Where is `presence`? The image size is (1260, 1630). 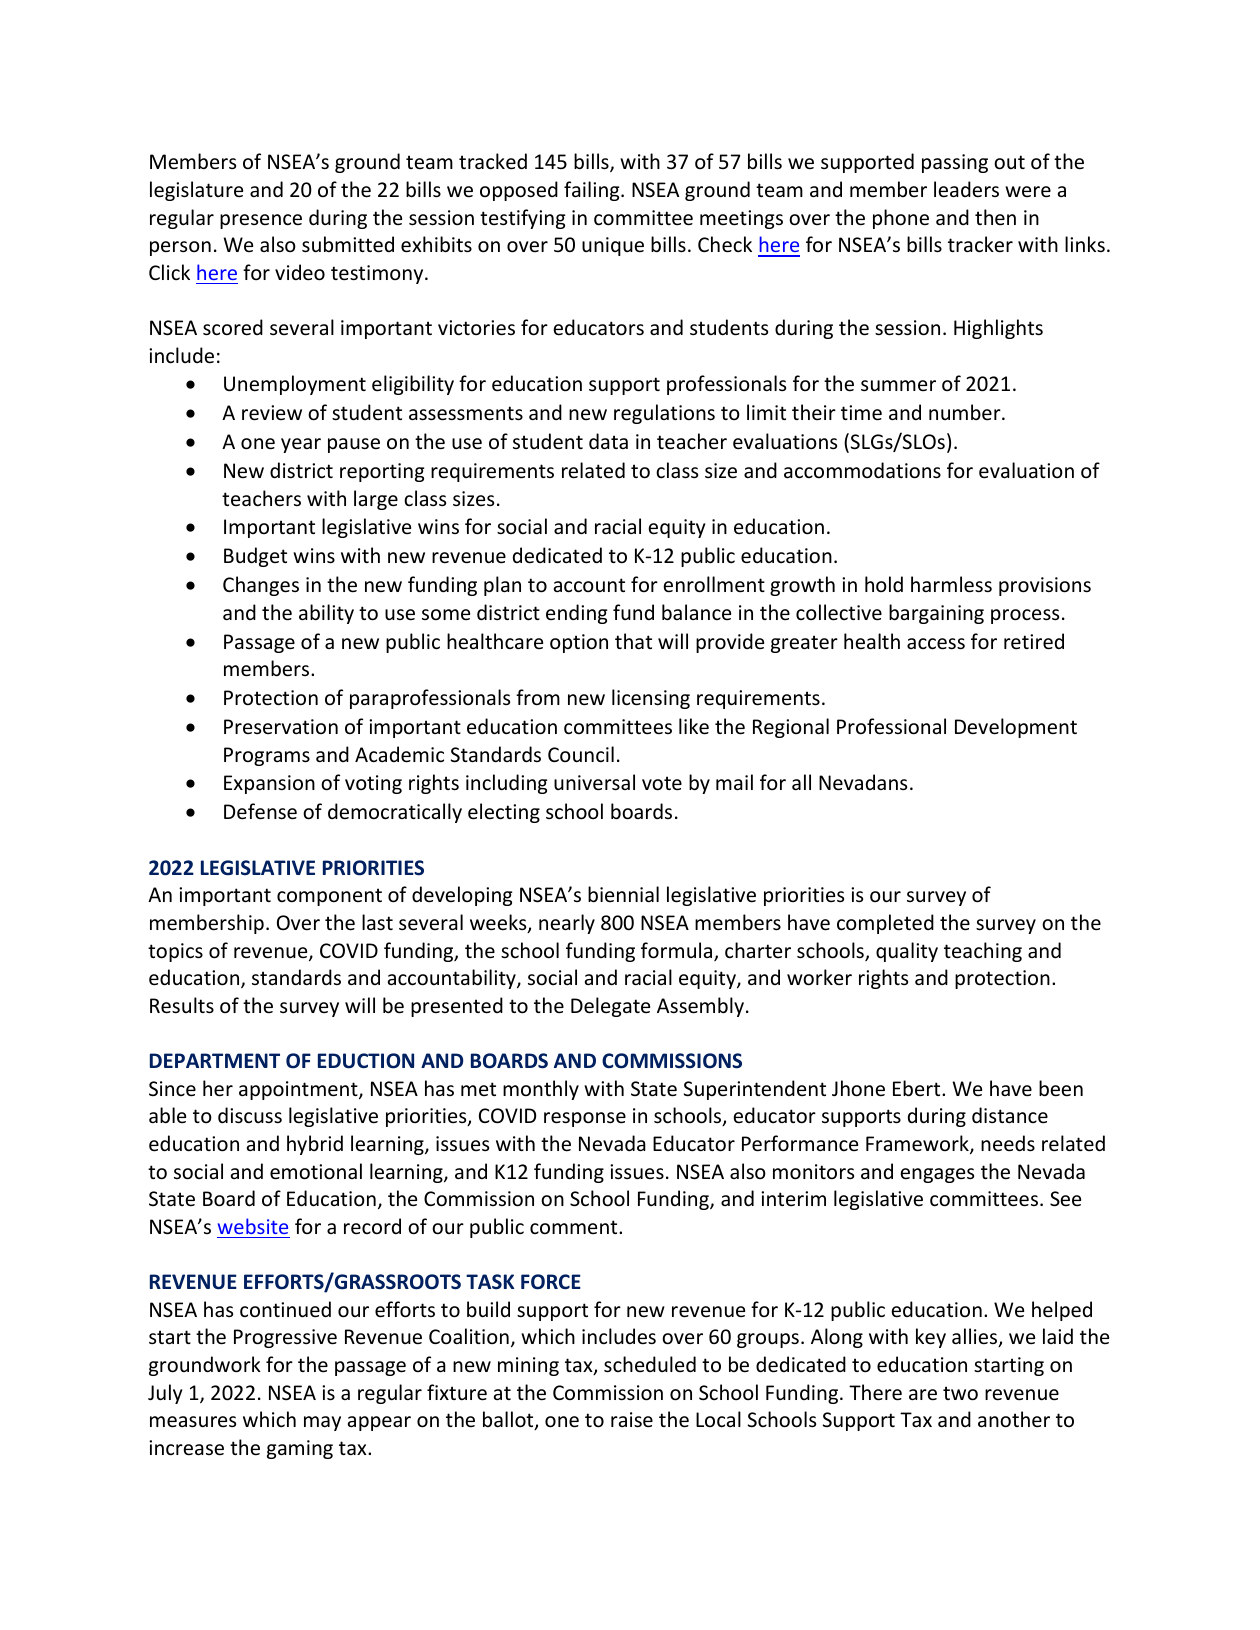 presence is located at coordinates (261, 221).
